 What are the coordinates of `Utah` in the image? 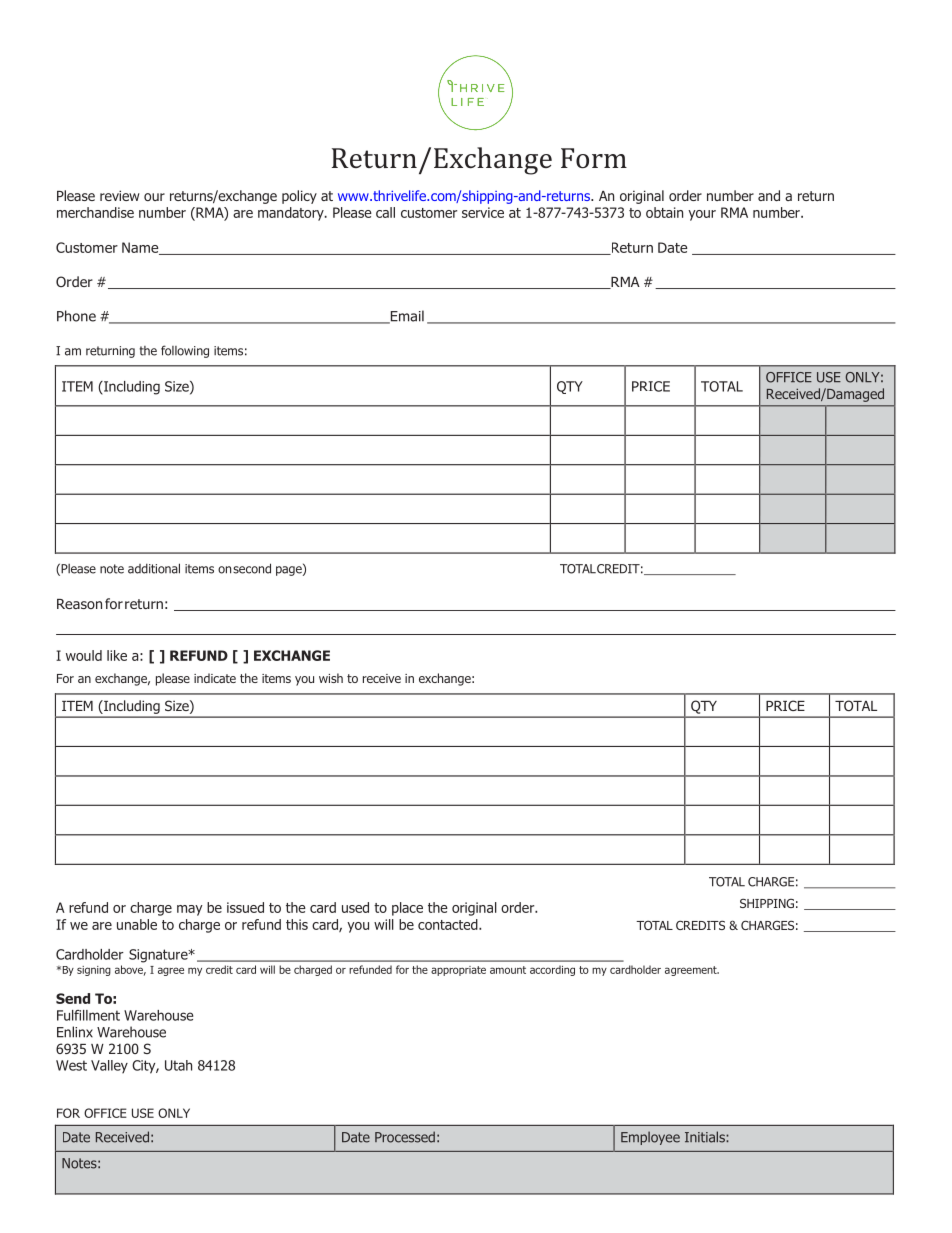 It's located at (178, 1065).
